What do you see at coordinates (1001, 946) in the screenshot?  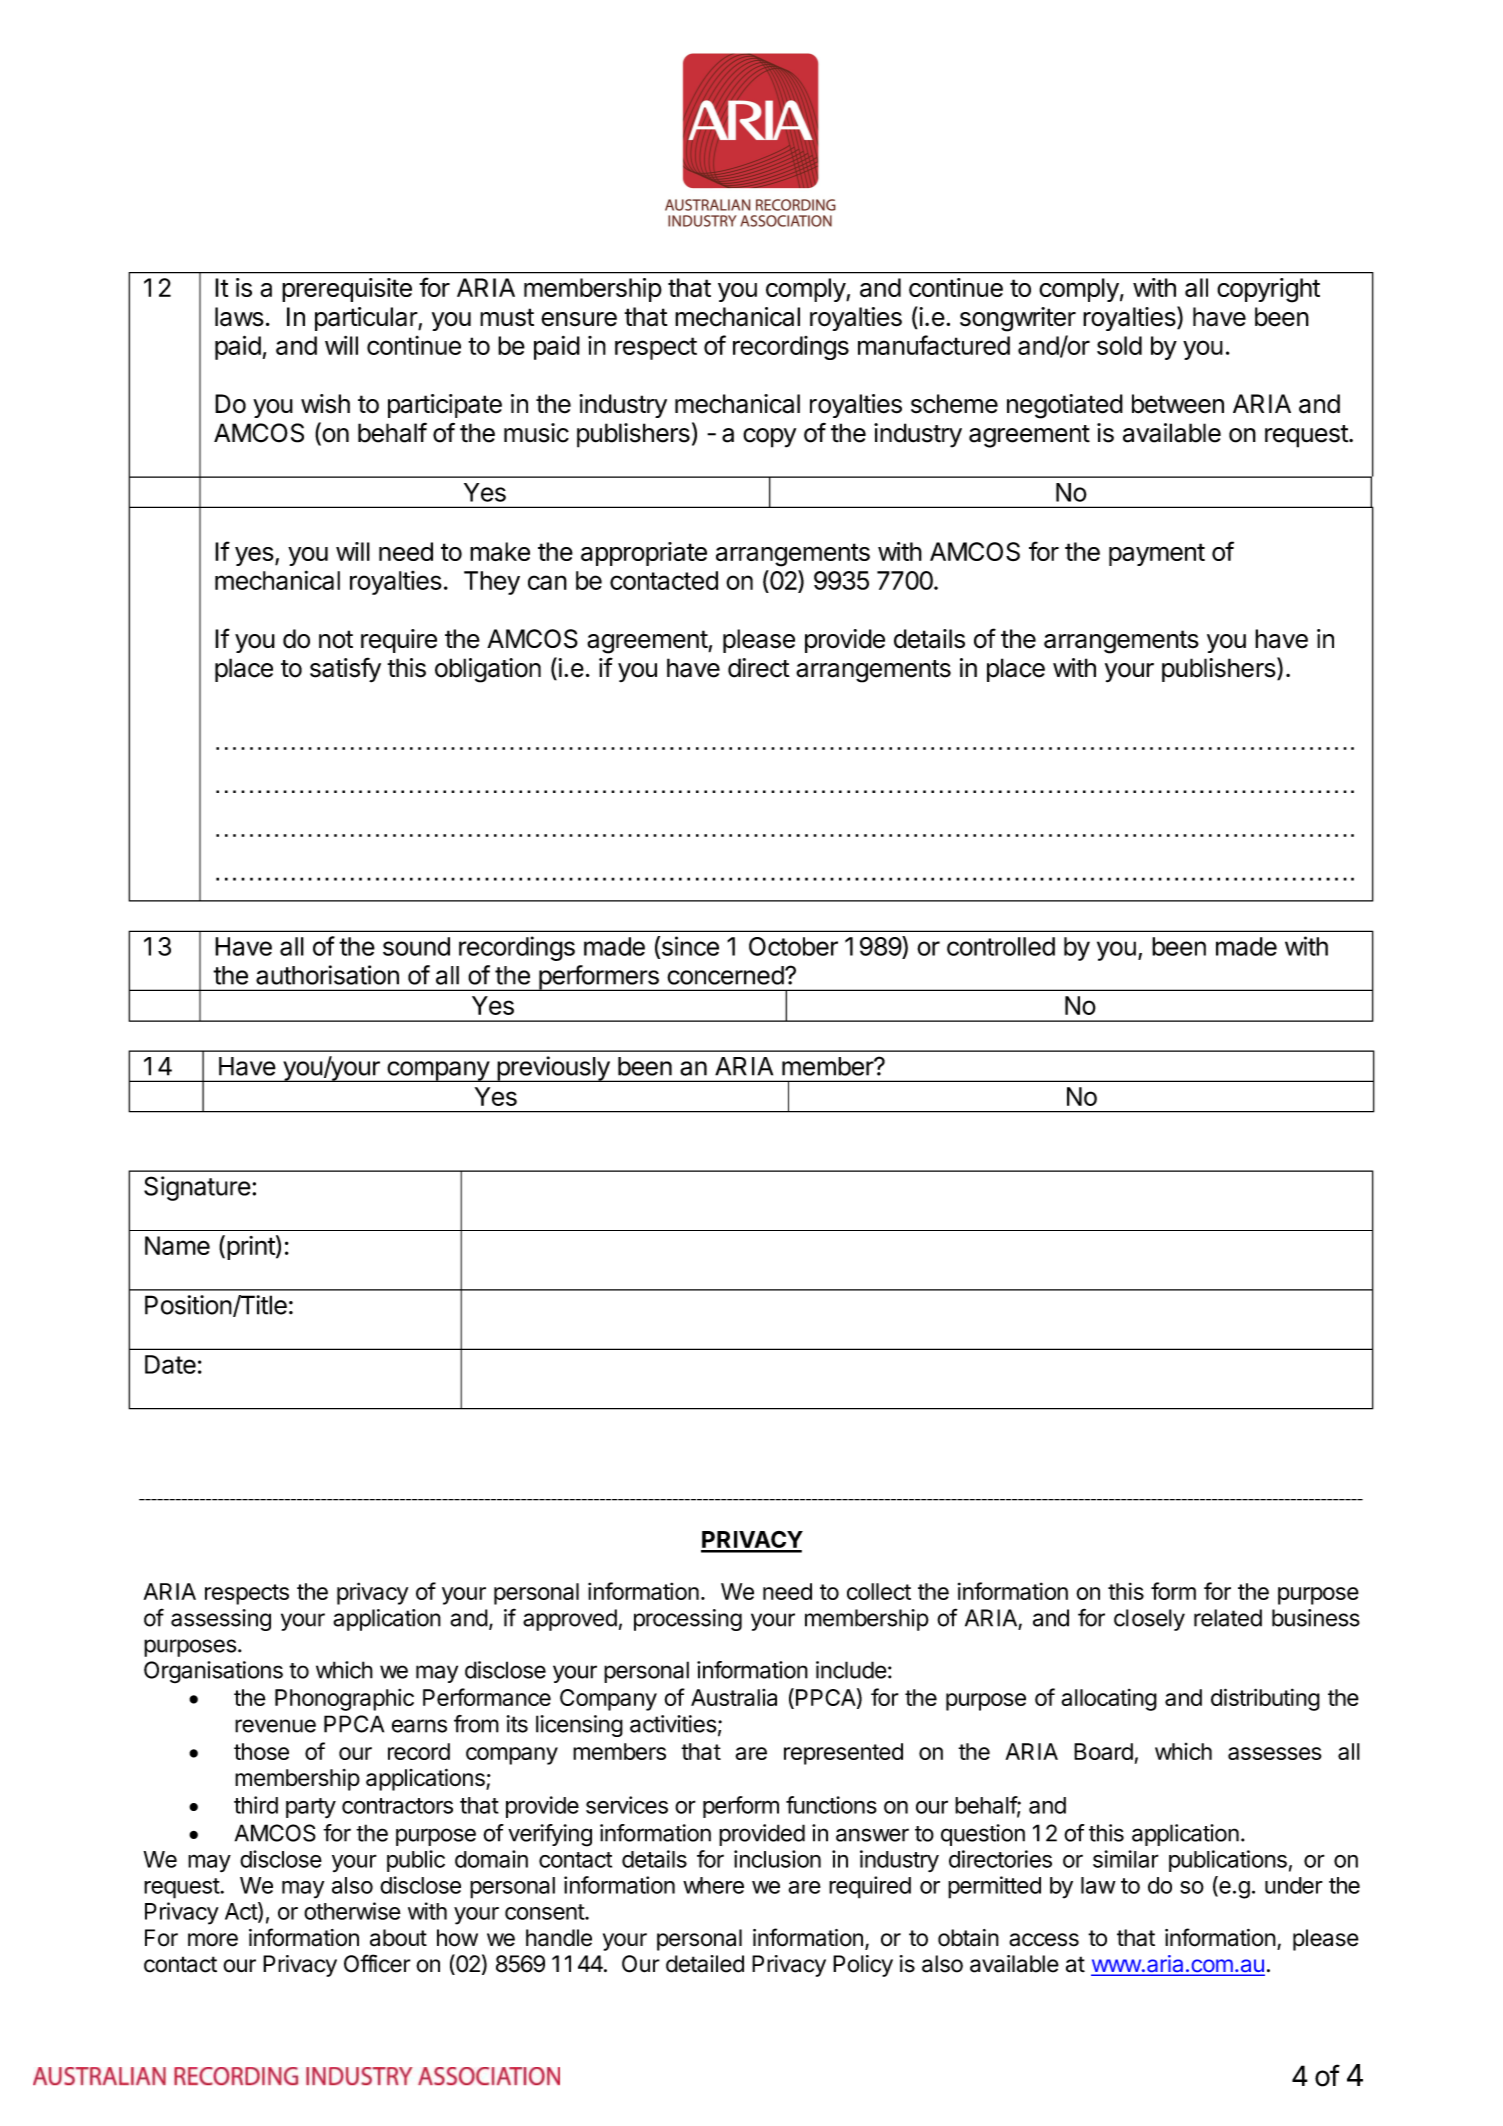 I see `controlled` at bounding box center [1001, 946].
